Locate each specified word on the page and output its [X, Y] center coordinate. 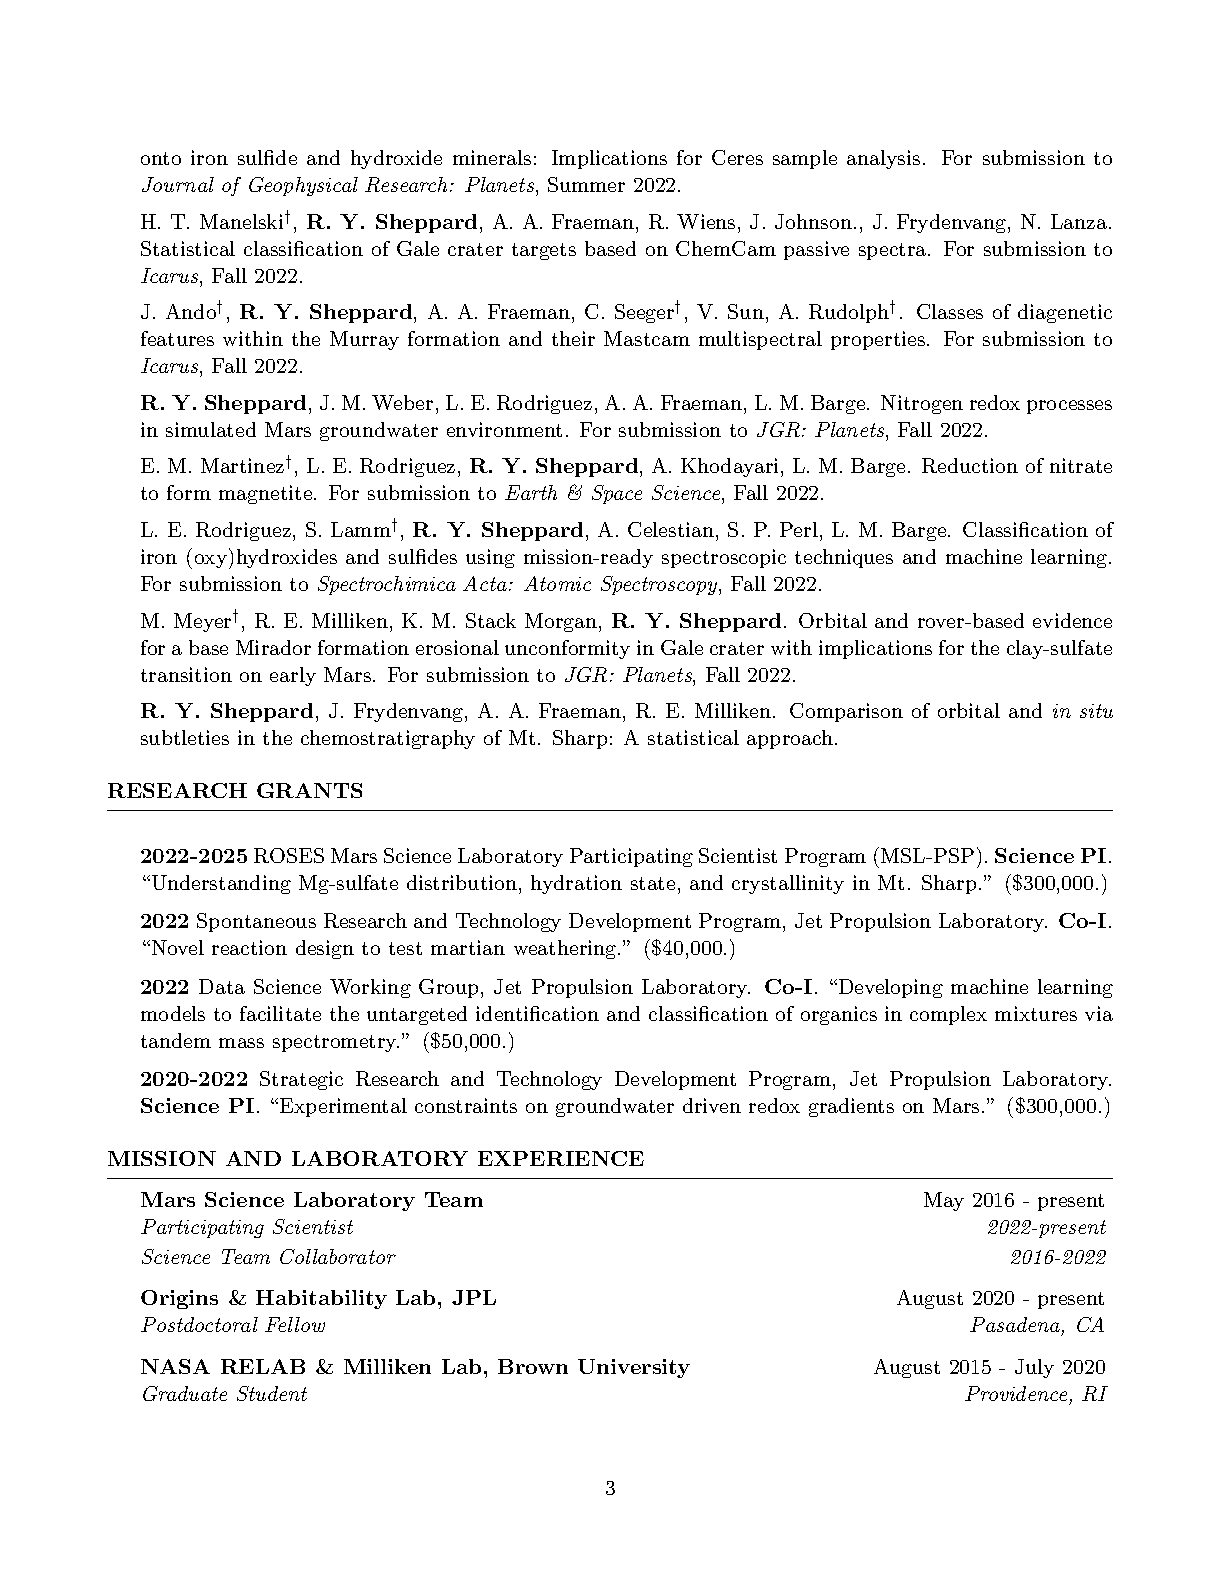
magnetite [265, 494]
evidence [1072, 620]
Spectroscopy [660, 585]
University [634, 1368]
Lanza [1079, 221]
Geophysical [303, 186]
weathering [565, 949]
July [1034, 1368]
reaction [249, 947]
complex [948, 1015]
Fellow [295, 1324]
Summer [586, 184]
